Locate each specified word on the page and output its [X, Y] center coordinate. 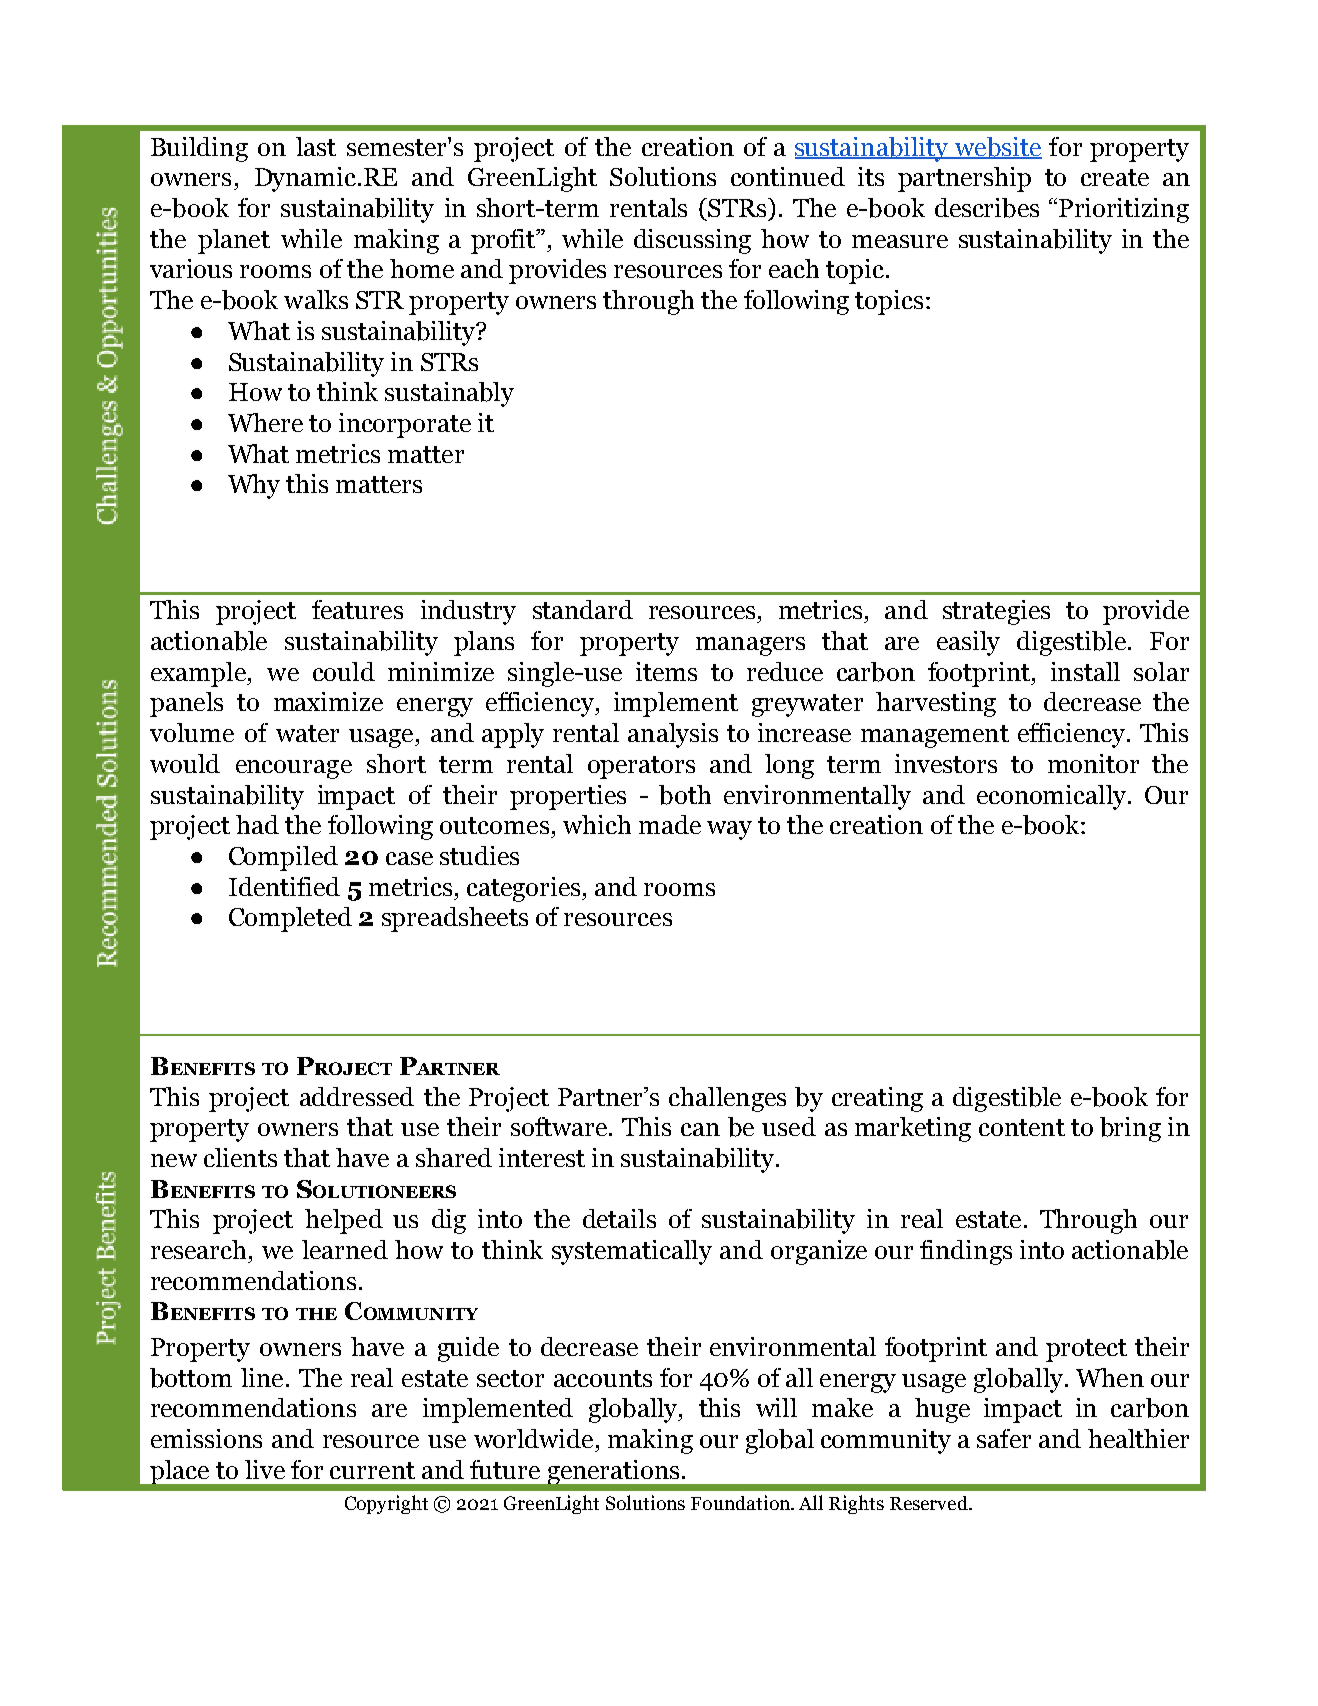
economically [1053, 797]
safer [1004, 1438]
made [670, 824]
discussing [692, 241]
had [257, 824]
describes [987, 208]
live [265, 1469]
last [316, 146]
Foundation [741, 1502]
